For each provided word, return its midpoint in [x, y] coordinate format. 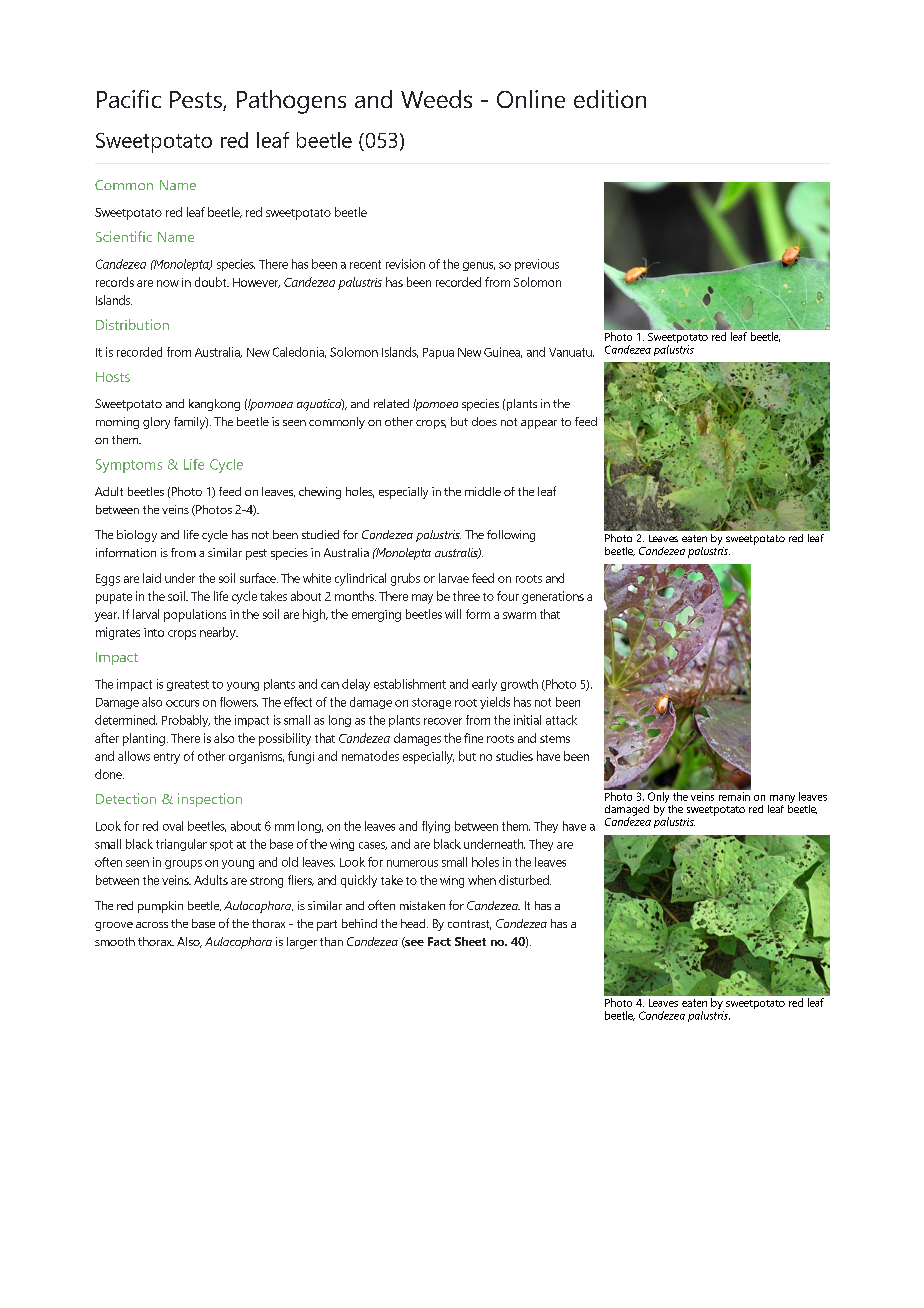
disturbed [525, 880]
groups [183, 864]
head [414, 923]
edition [610, 99]
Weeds [436, 99]
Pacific [129, 99]
